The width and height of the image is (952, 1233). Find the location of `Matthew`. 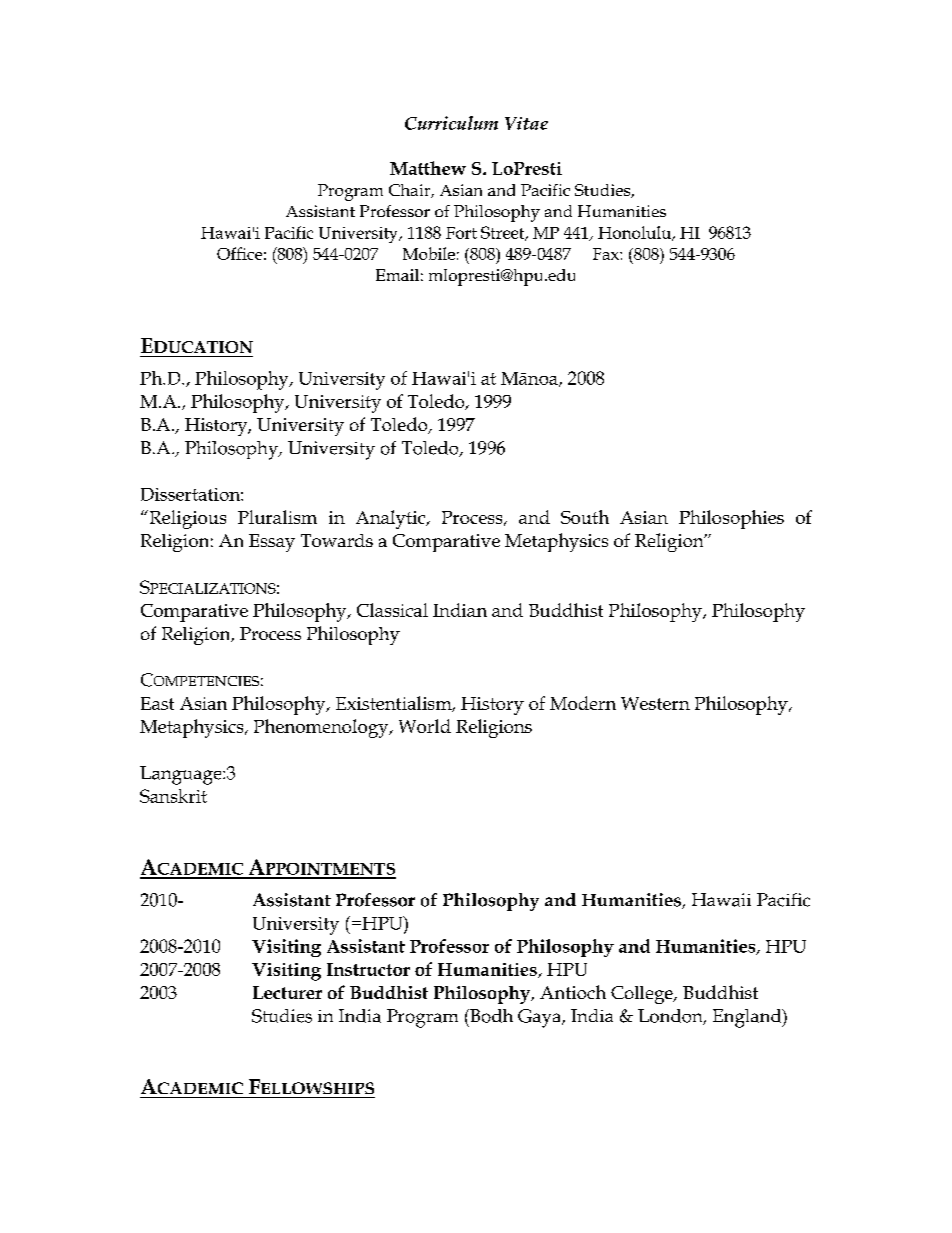

Matthew is located at coordinates (428, 168).
